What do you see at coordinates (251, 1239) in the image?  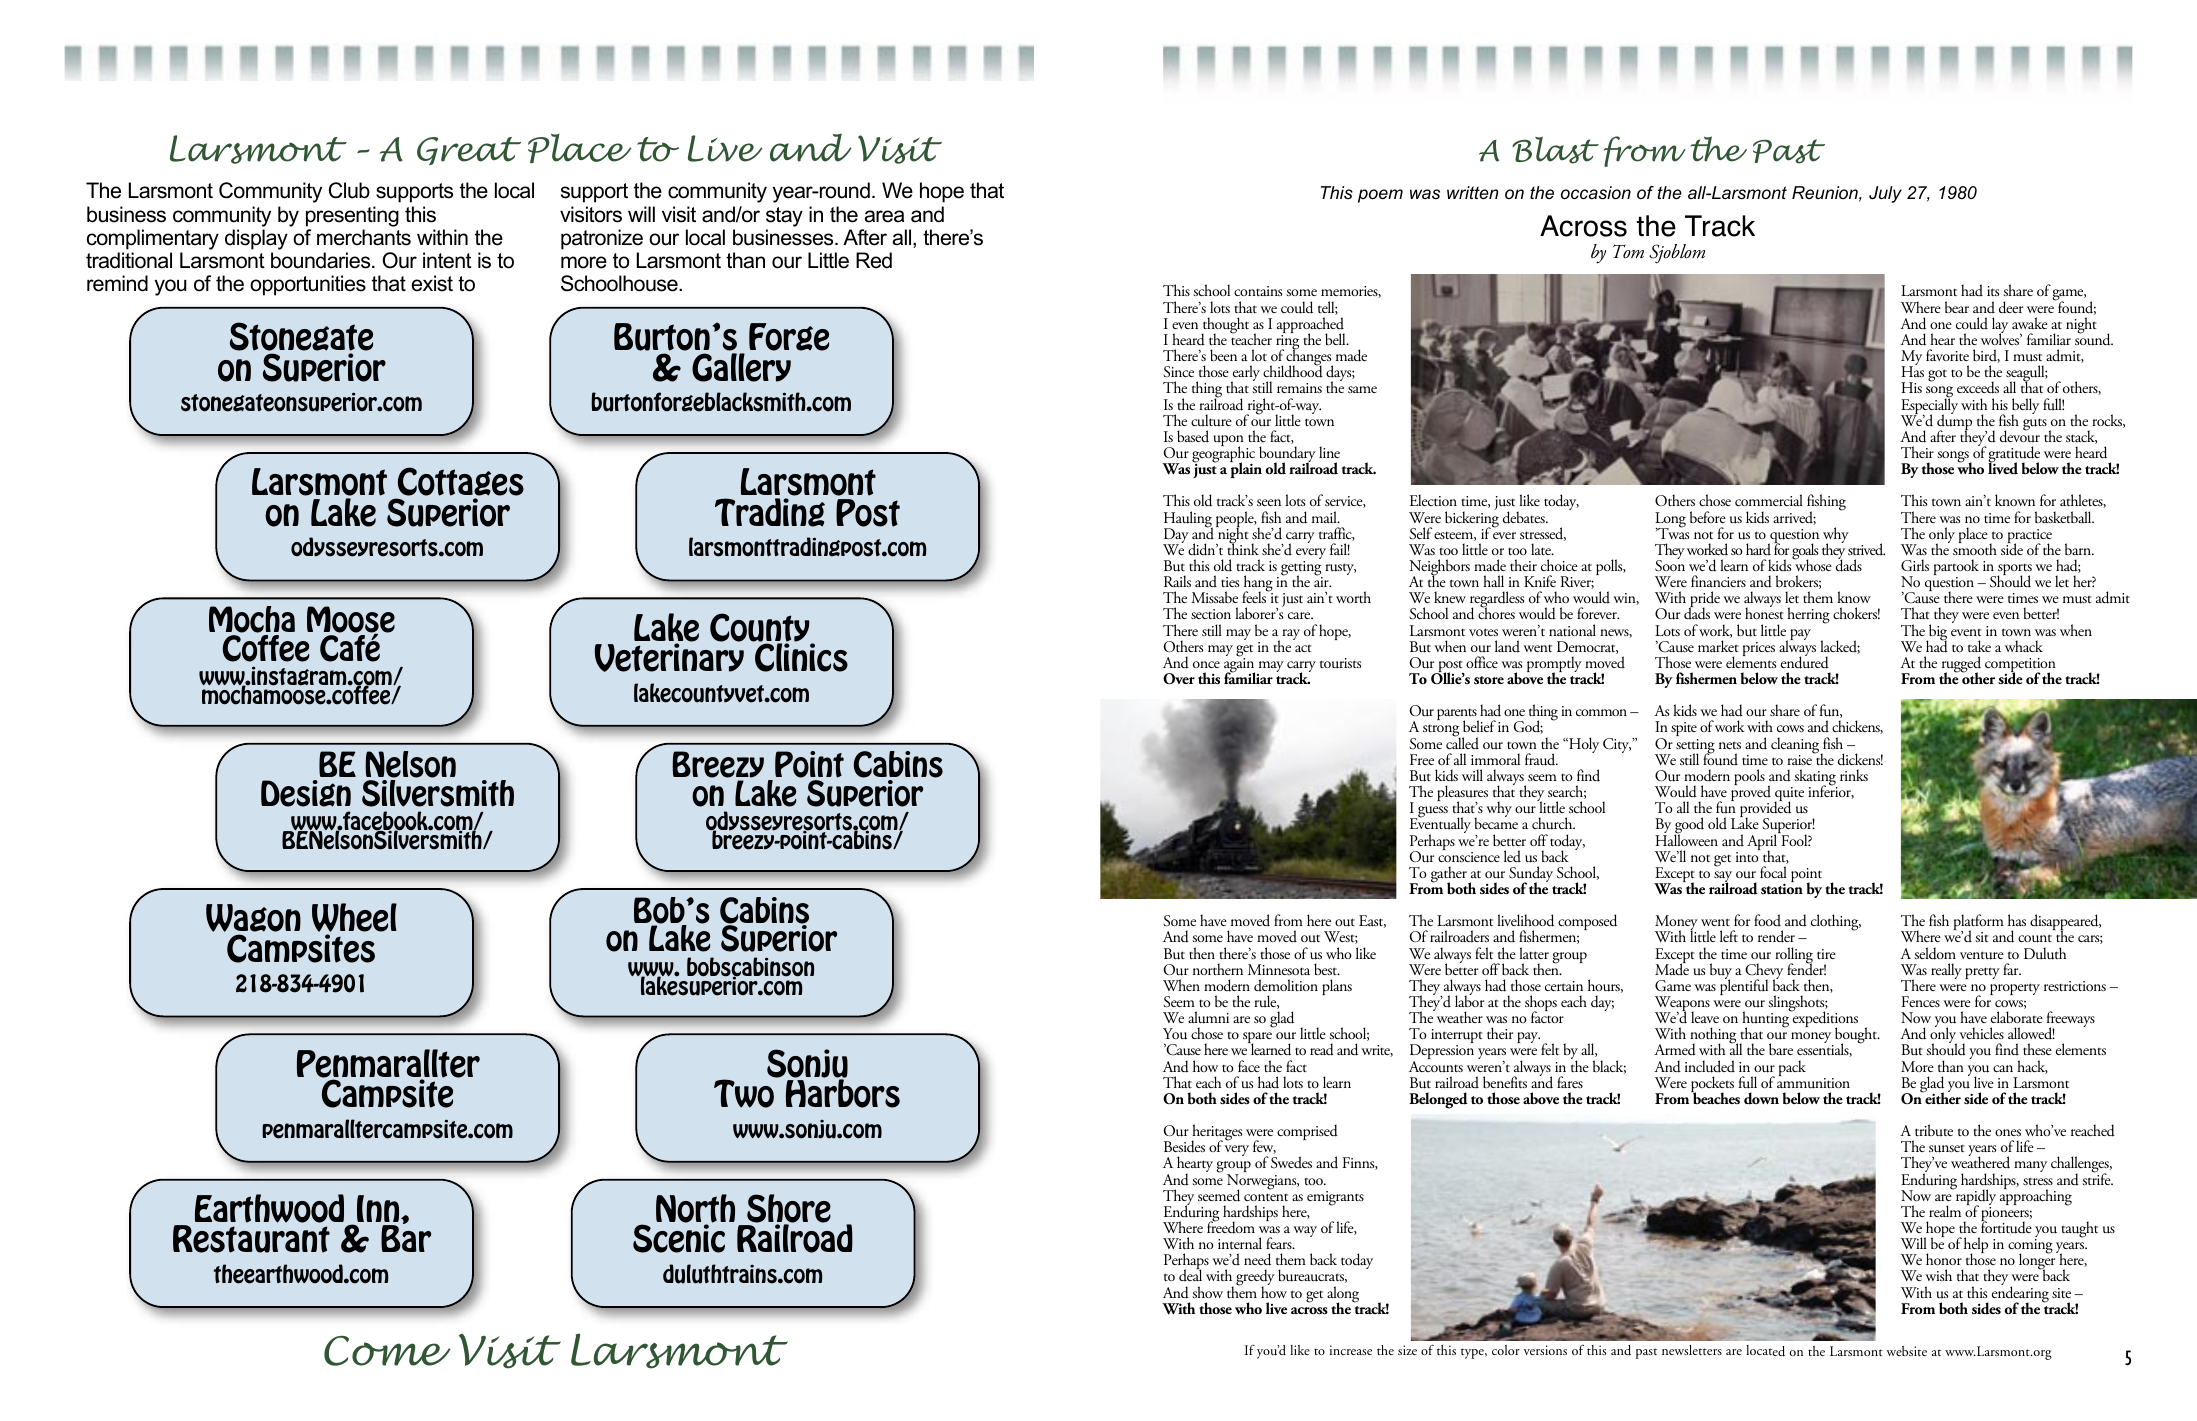 I see `Restaurant` at bounding box center [251, 1239].
